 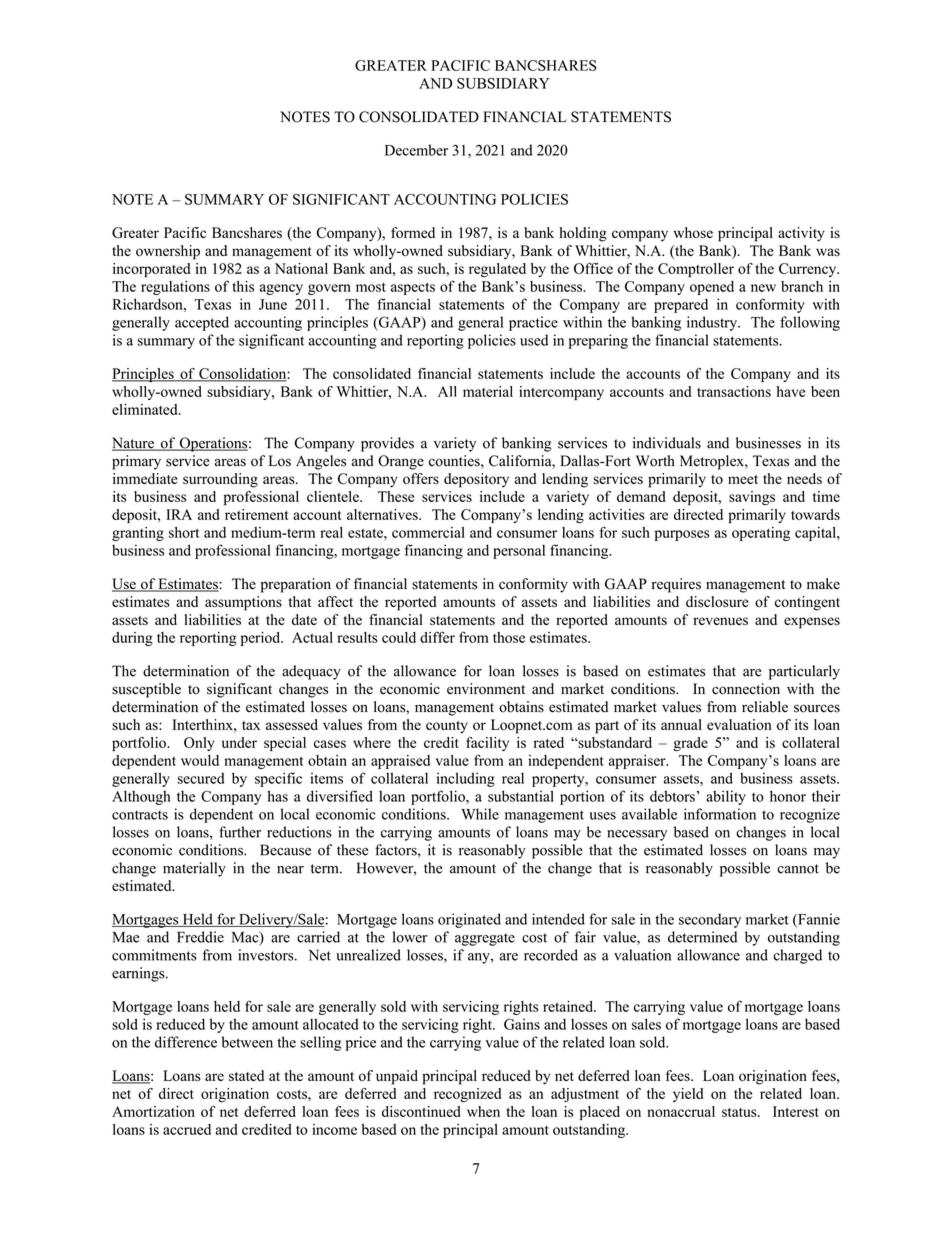 I want to click on meet, so click(x=743, y=479).
